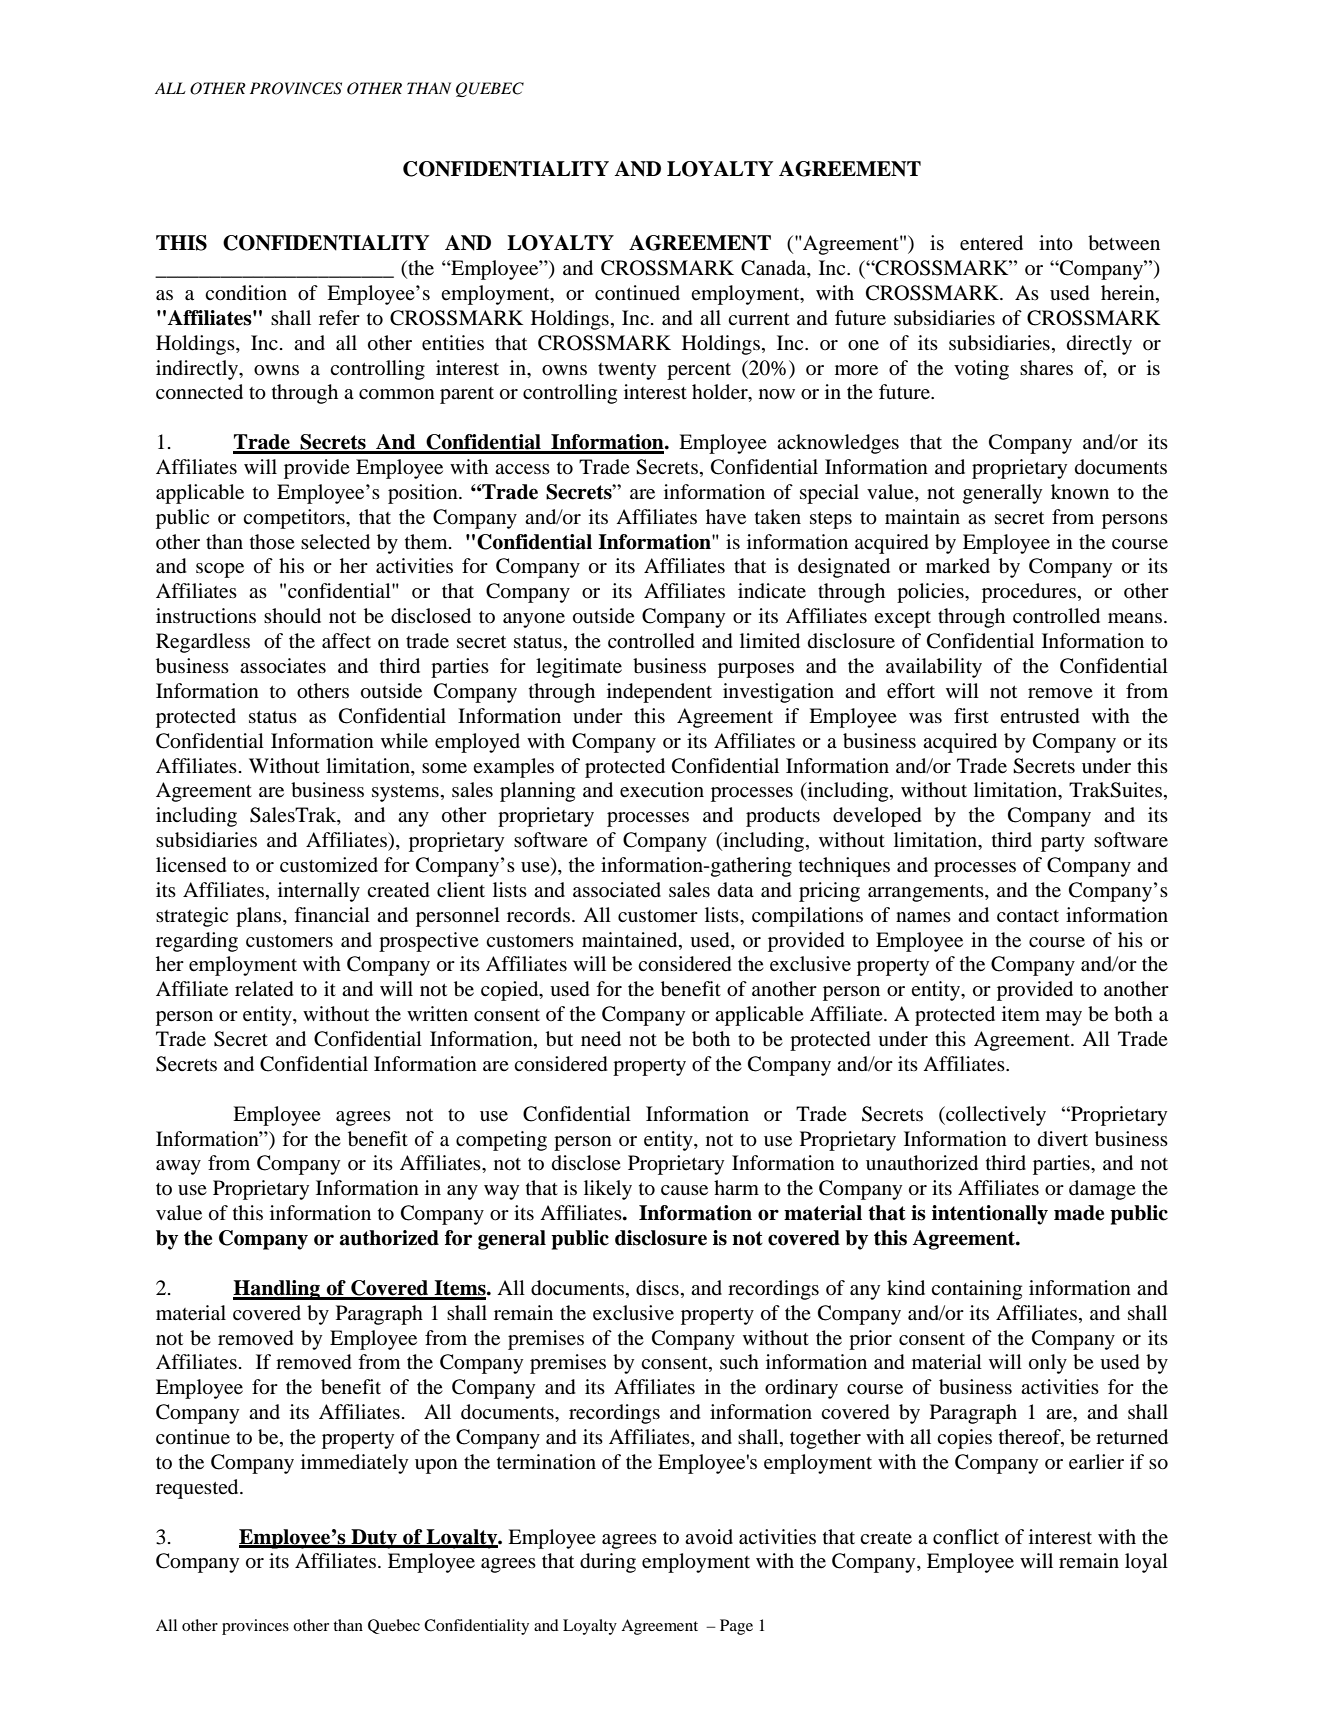 The width and height of the screenshot is (1324, 1713). I want to click on contact, so click(1028, 916).
